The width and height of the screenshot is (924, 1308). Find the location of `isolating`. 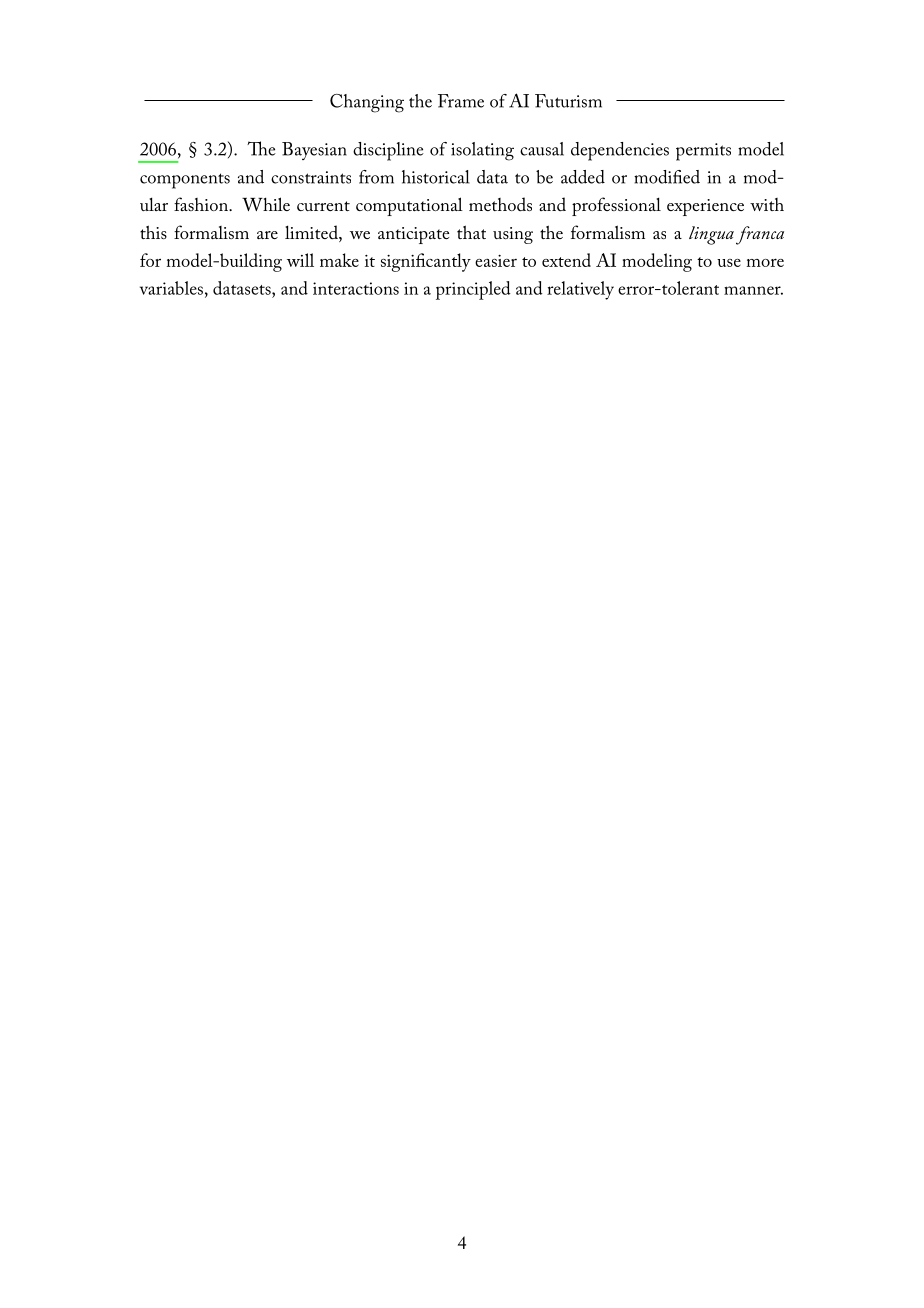

isolating is located at coordinates (482, 151).
